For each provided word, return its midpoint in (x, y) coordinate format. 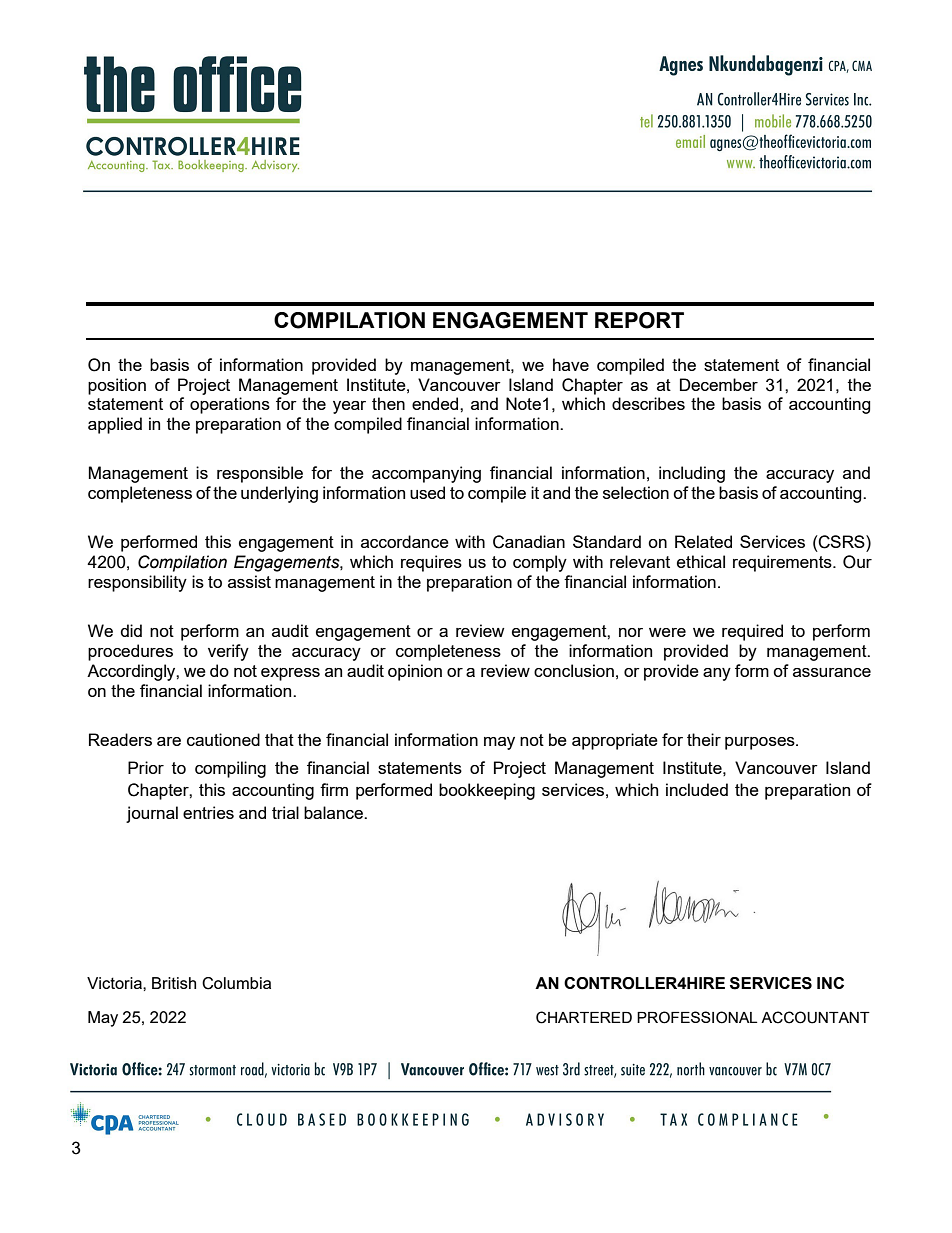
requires (431, 563)
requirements (783, 563)
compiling (230, 769)
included (697, 789)
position (117, 386)
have (571, 364)
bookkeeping (487, 791)
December (719, 384)
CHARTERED (584, 1017)
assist (249, 581)
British (174, 983)
